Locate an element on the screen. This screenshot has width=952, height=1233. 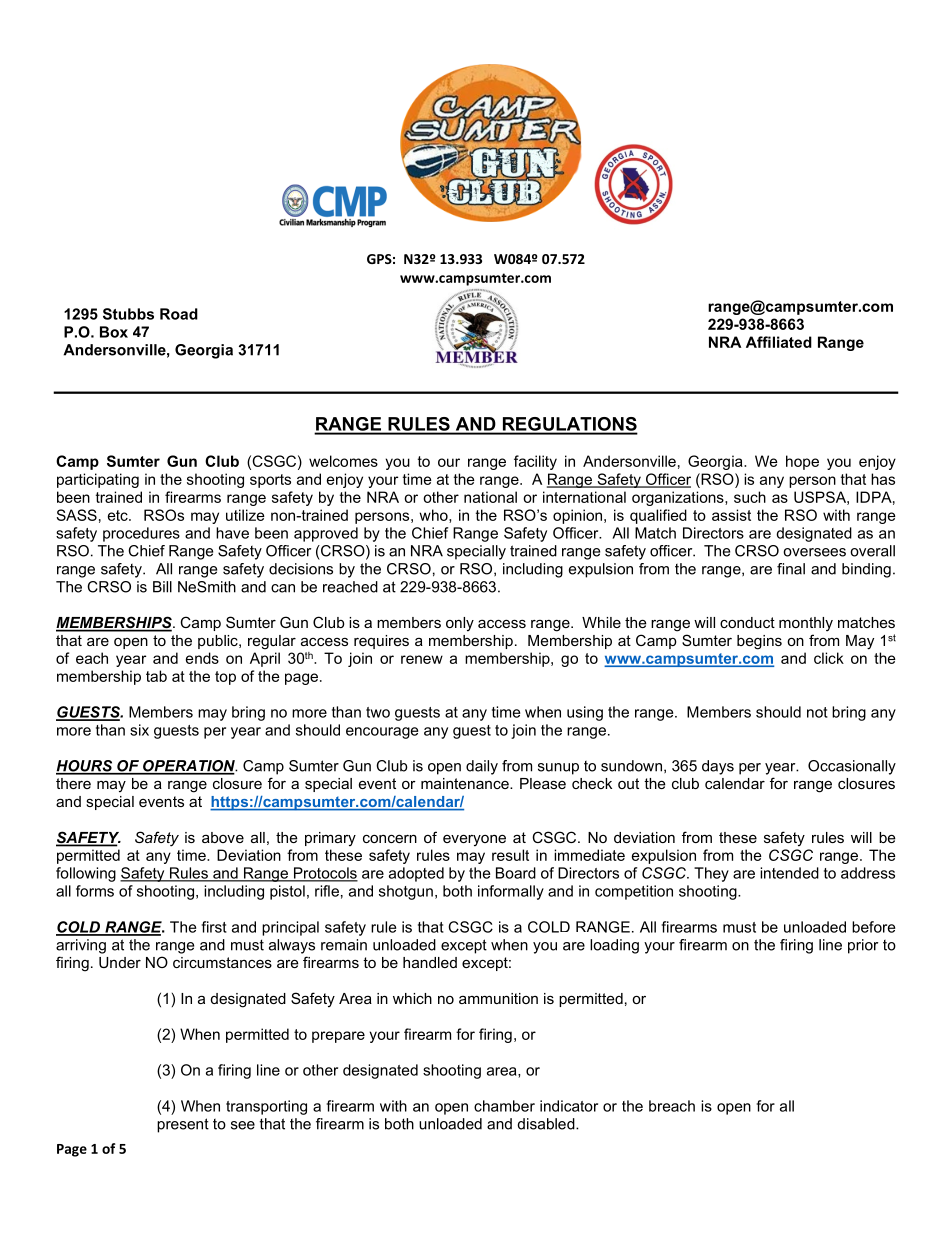
Affiliated is located at coordinates (779, 342).
